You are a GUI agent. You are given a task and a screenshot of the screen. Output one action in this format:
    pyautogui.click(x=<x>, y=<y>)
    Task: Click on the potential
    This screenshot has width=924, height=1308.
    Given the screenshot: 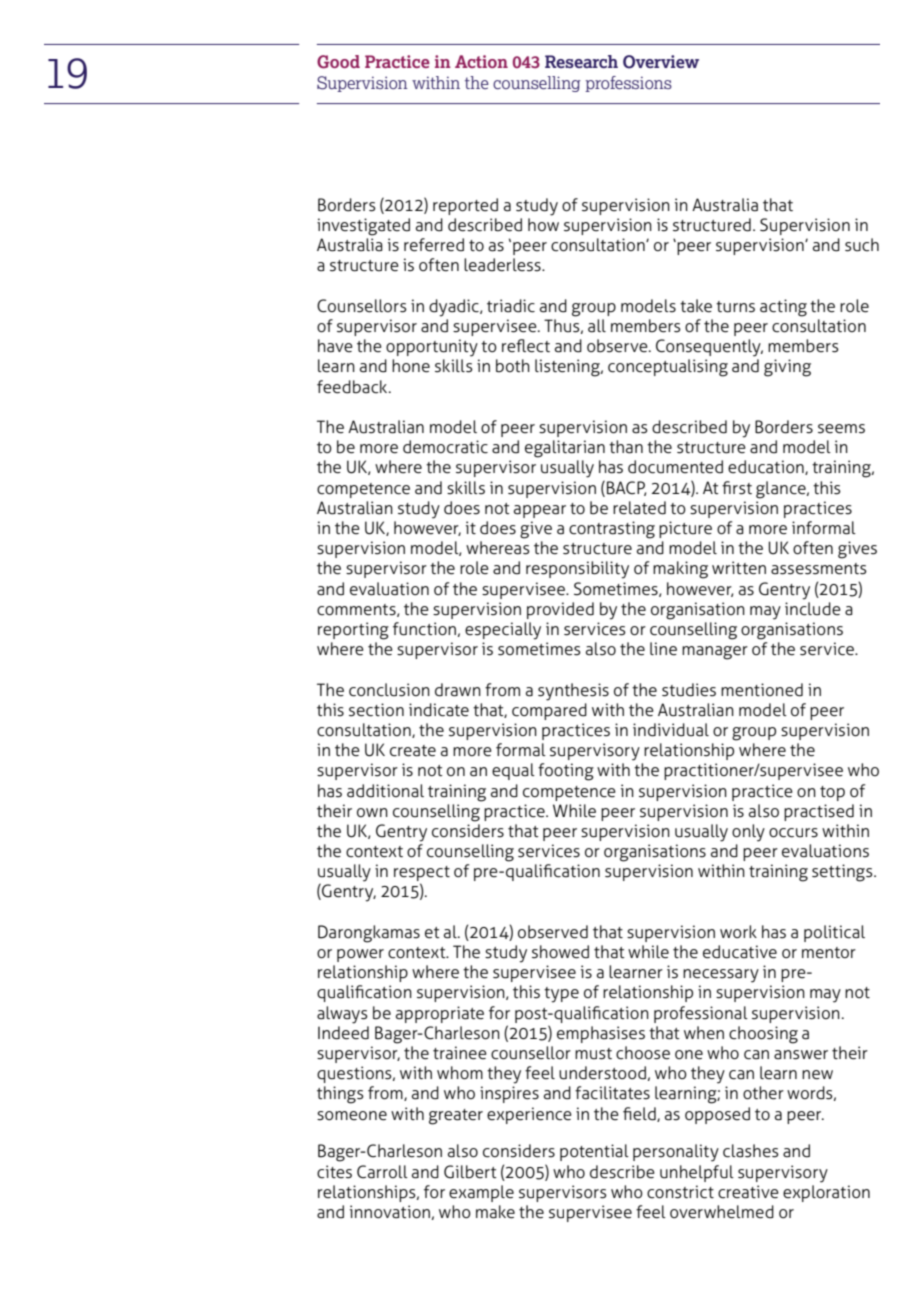 What is the action you would take?
    pyautogui.click(x=594, y=1152)
